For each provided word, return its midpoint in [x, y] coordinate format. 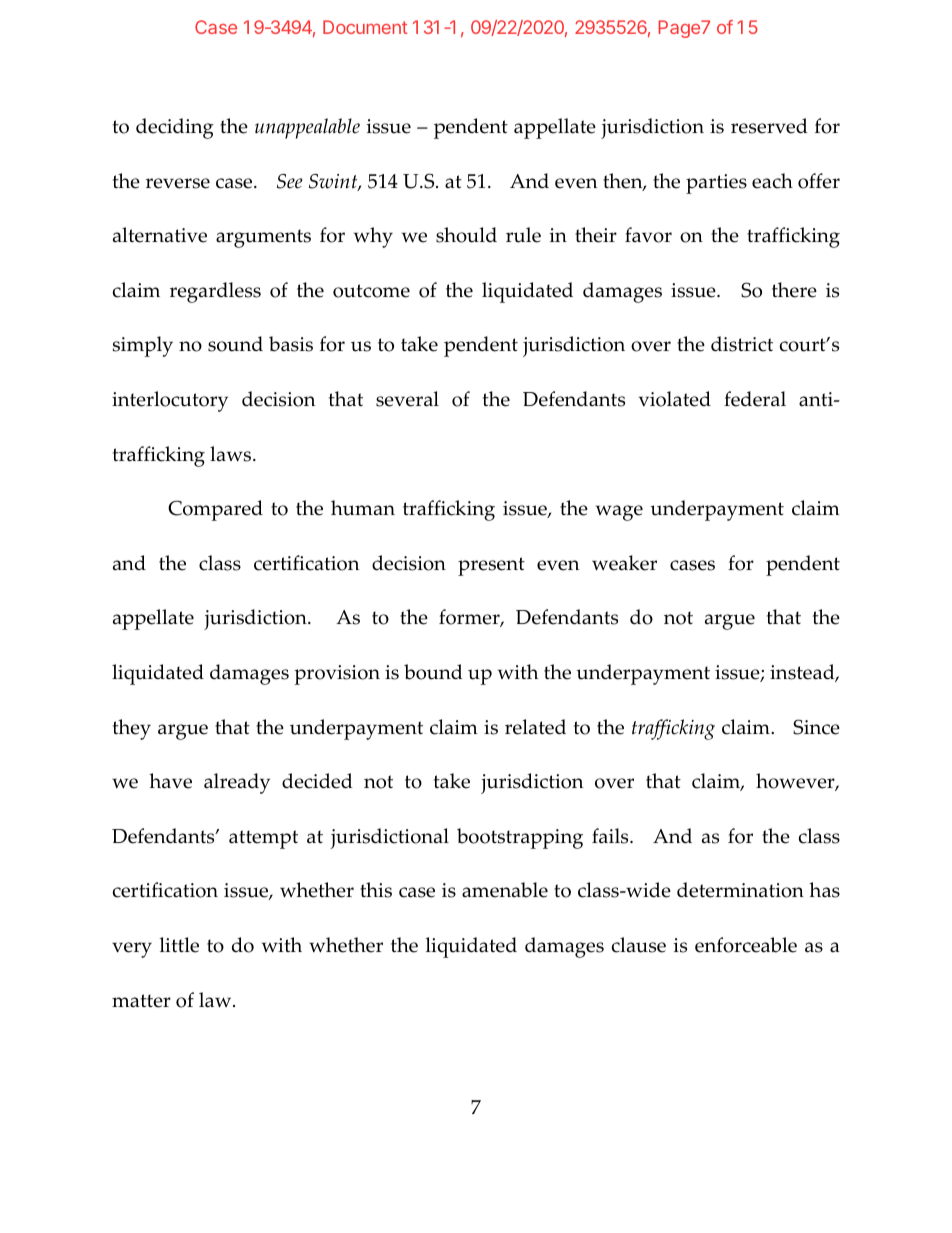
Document [365, 27]
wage [619, 513]
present [491, 566]
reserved [769, 126]
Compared [215, 510]
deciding [175, 128]
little [179, 945]
